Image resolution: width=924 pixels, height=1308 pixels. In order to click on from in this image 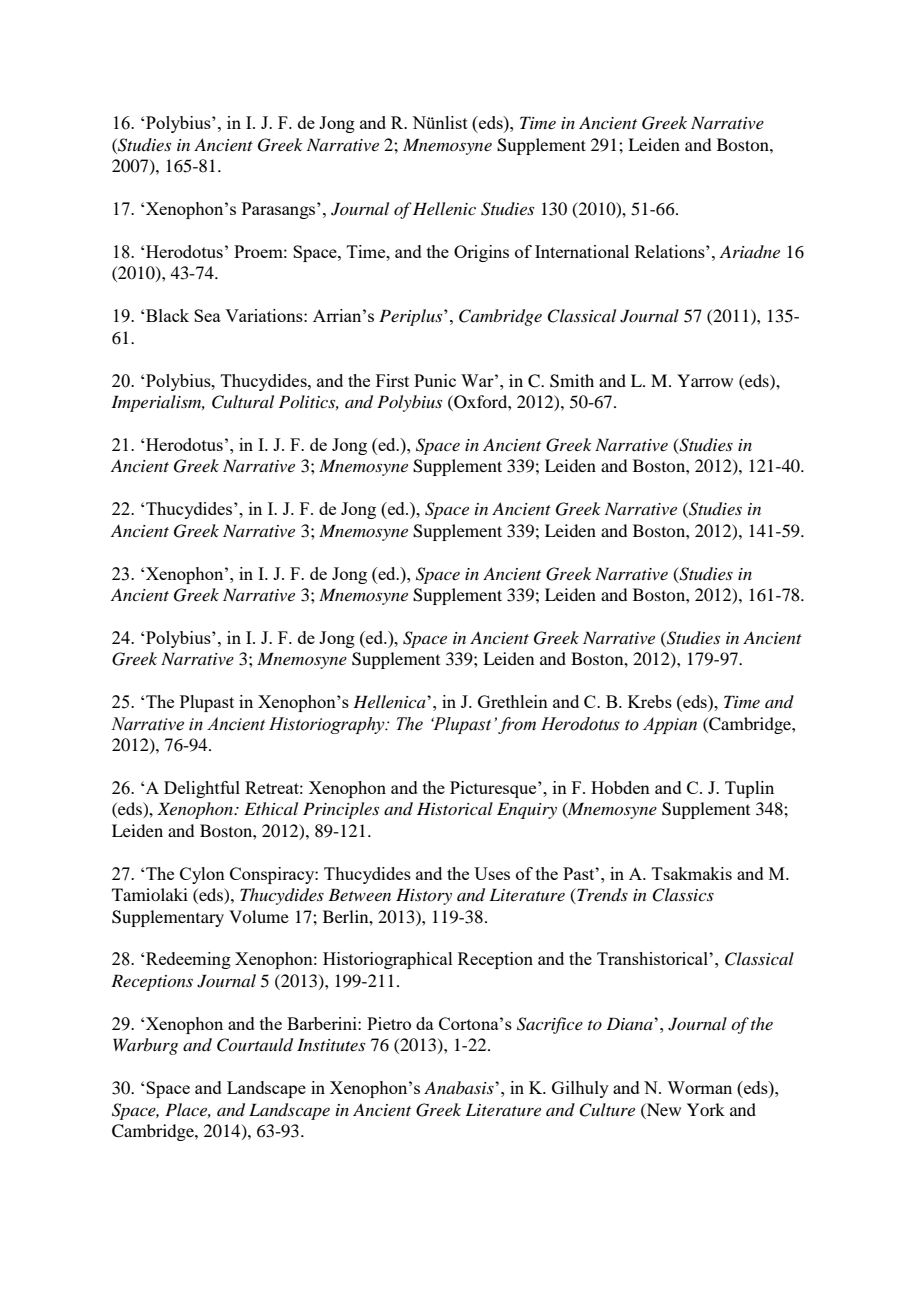, I will do `click(517, 725)`.
